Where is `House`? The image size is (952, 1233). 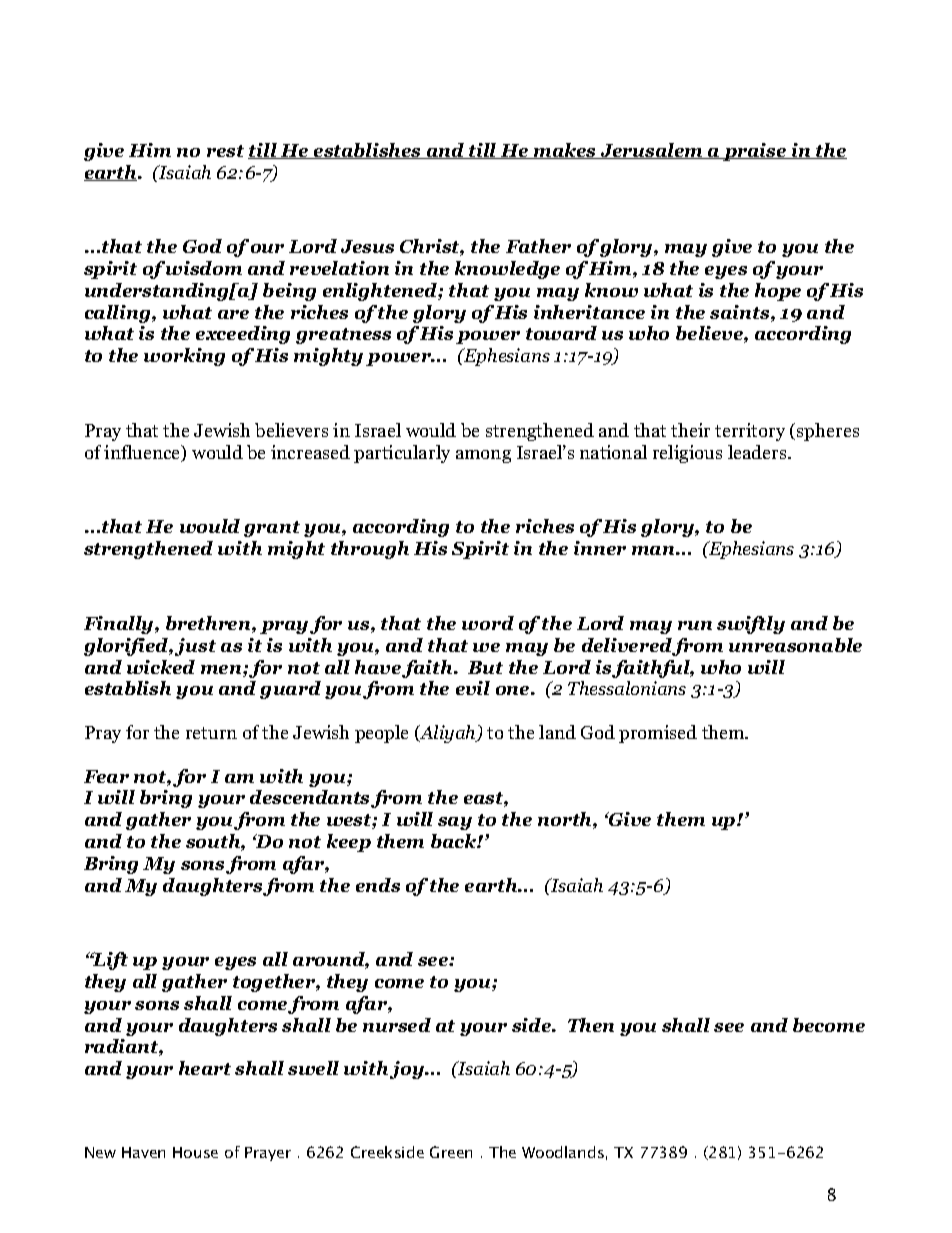 House is located at coordinates (195, 1152).
